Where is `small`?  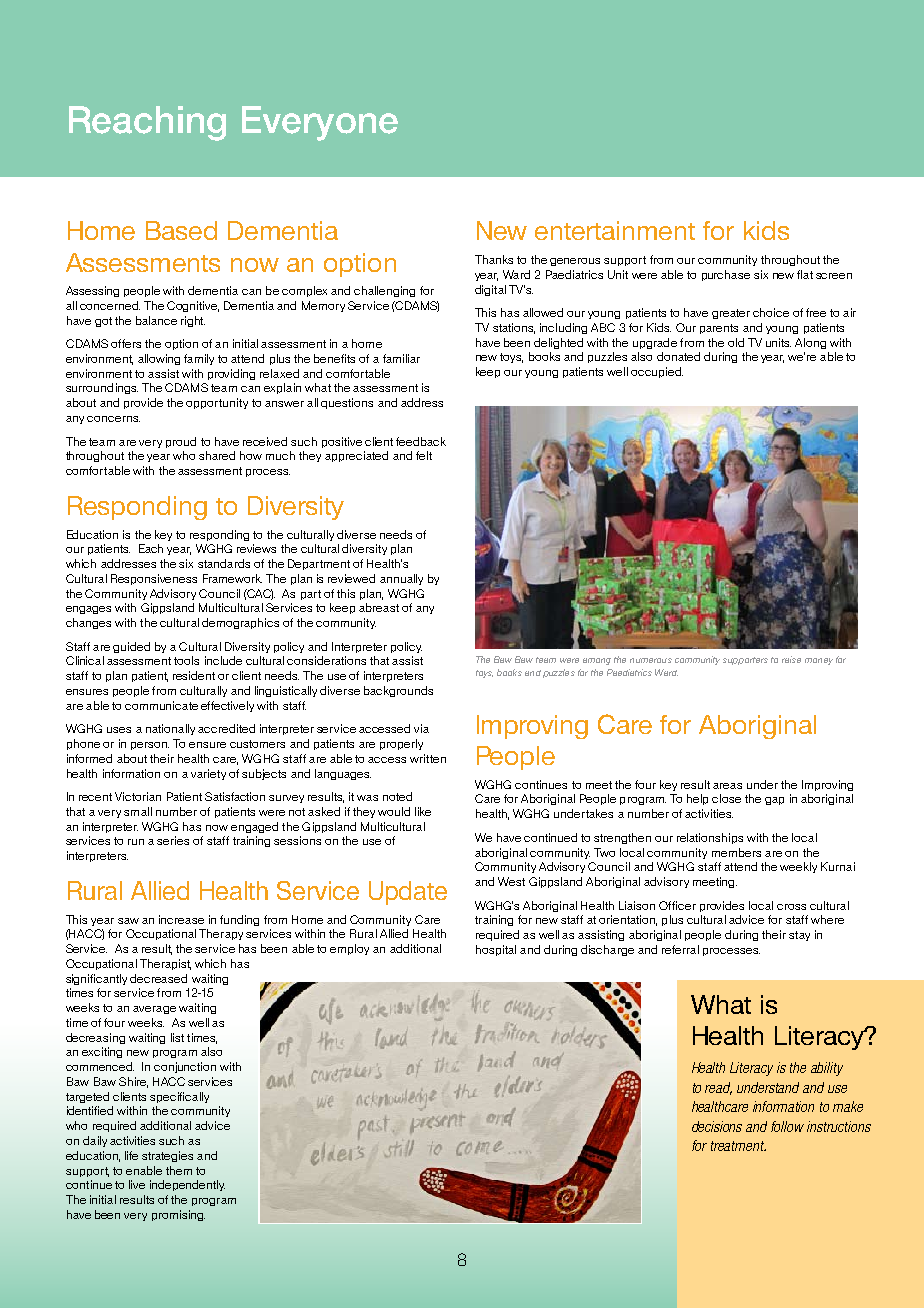
small is located at coordinates (138, 811).
